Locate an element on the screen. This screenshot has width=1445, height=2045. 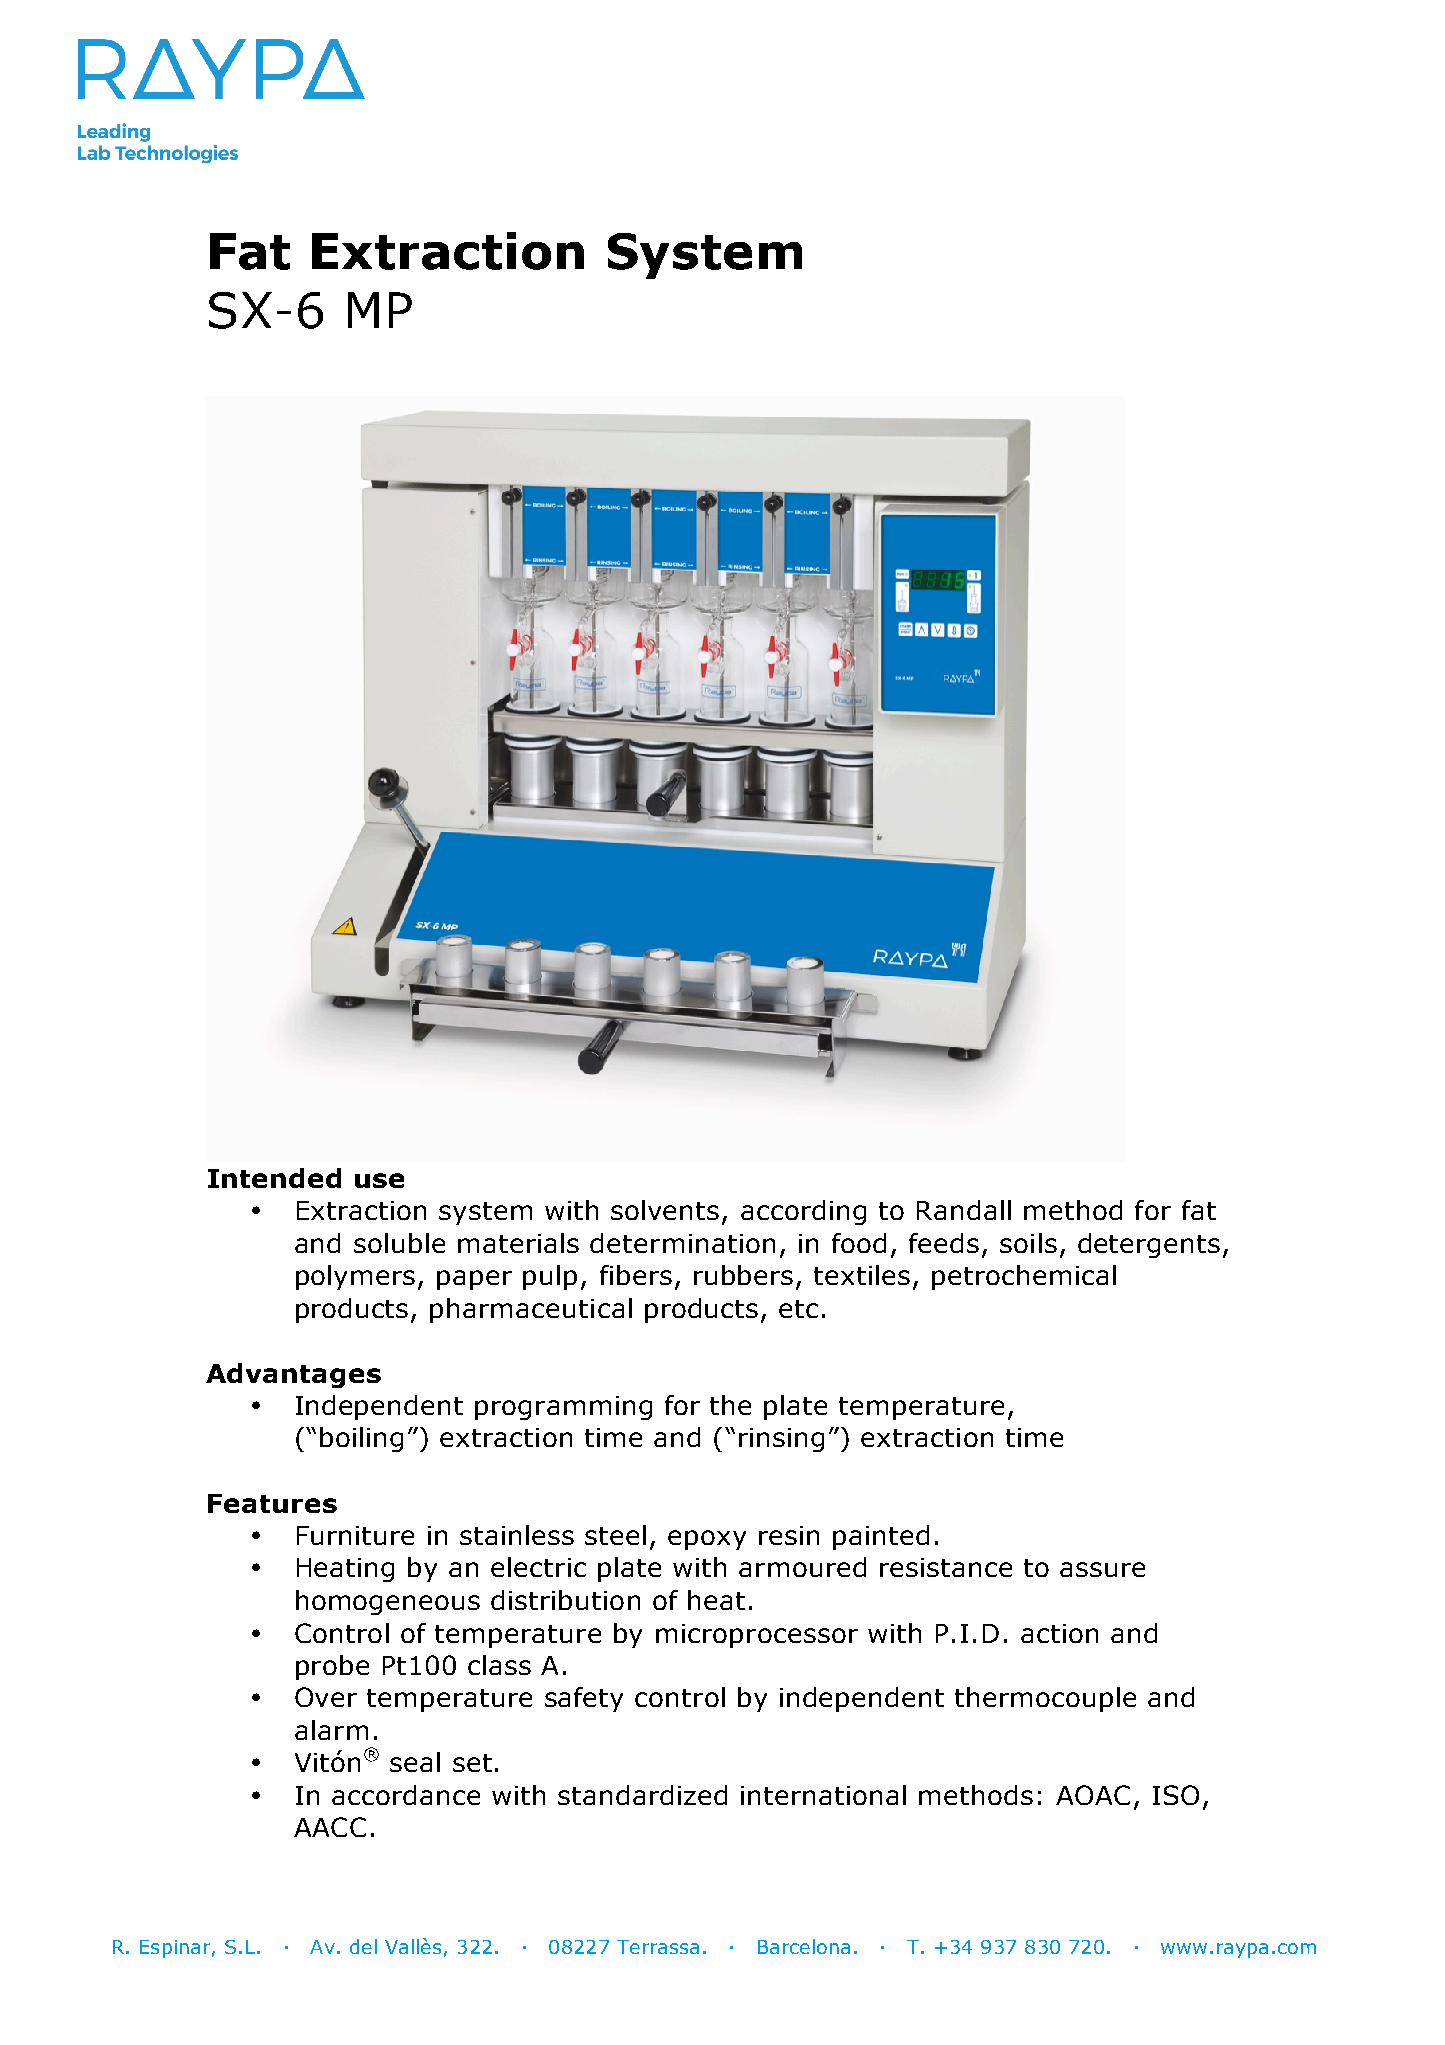
use is located at coordinates (379, 1180).
